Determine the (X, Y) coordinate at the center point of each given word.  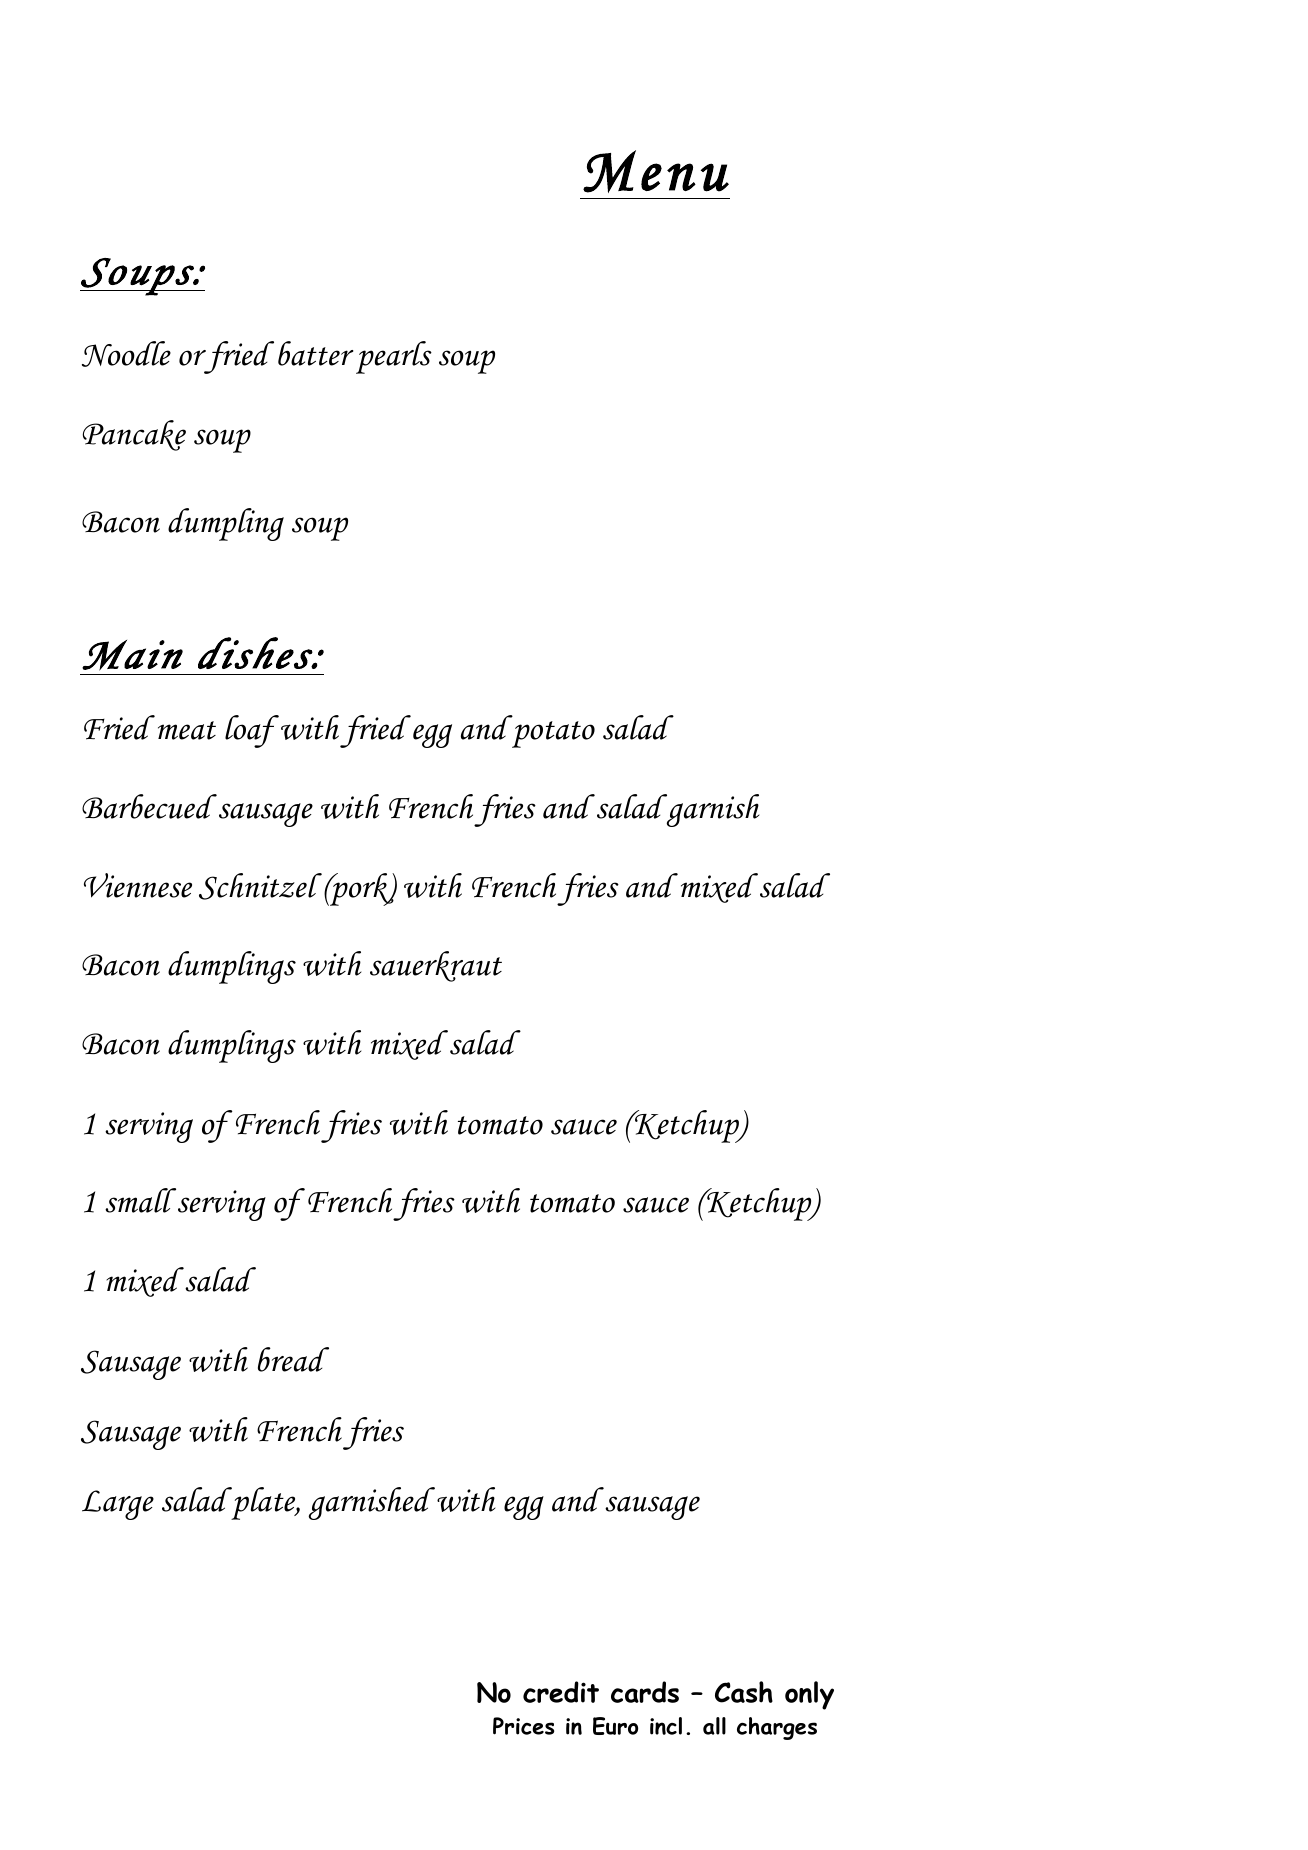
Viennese (138, 885)
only (809, 1695)
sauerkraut (436, 966)
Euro (615, 1726)
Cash (744, 1692)
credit (561, 1692)
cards (645, 1692)
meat (187, 730)
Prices (523, 1726)
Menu (656, 171)
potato (553, 734)
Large (118, 1505)
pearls (394, 357)
